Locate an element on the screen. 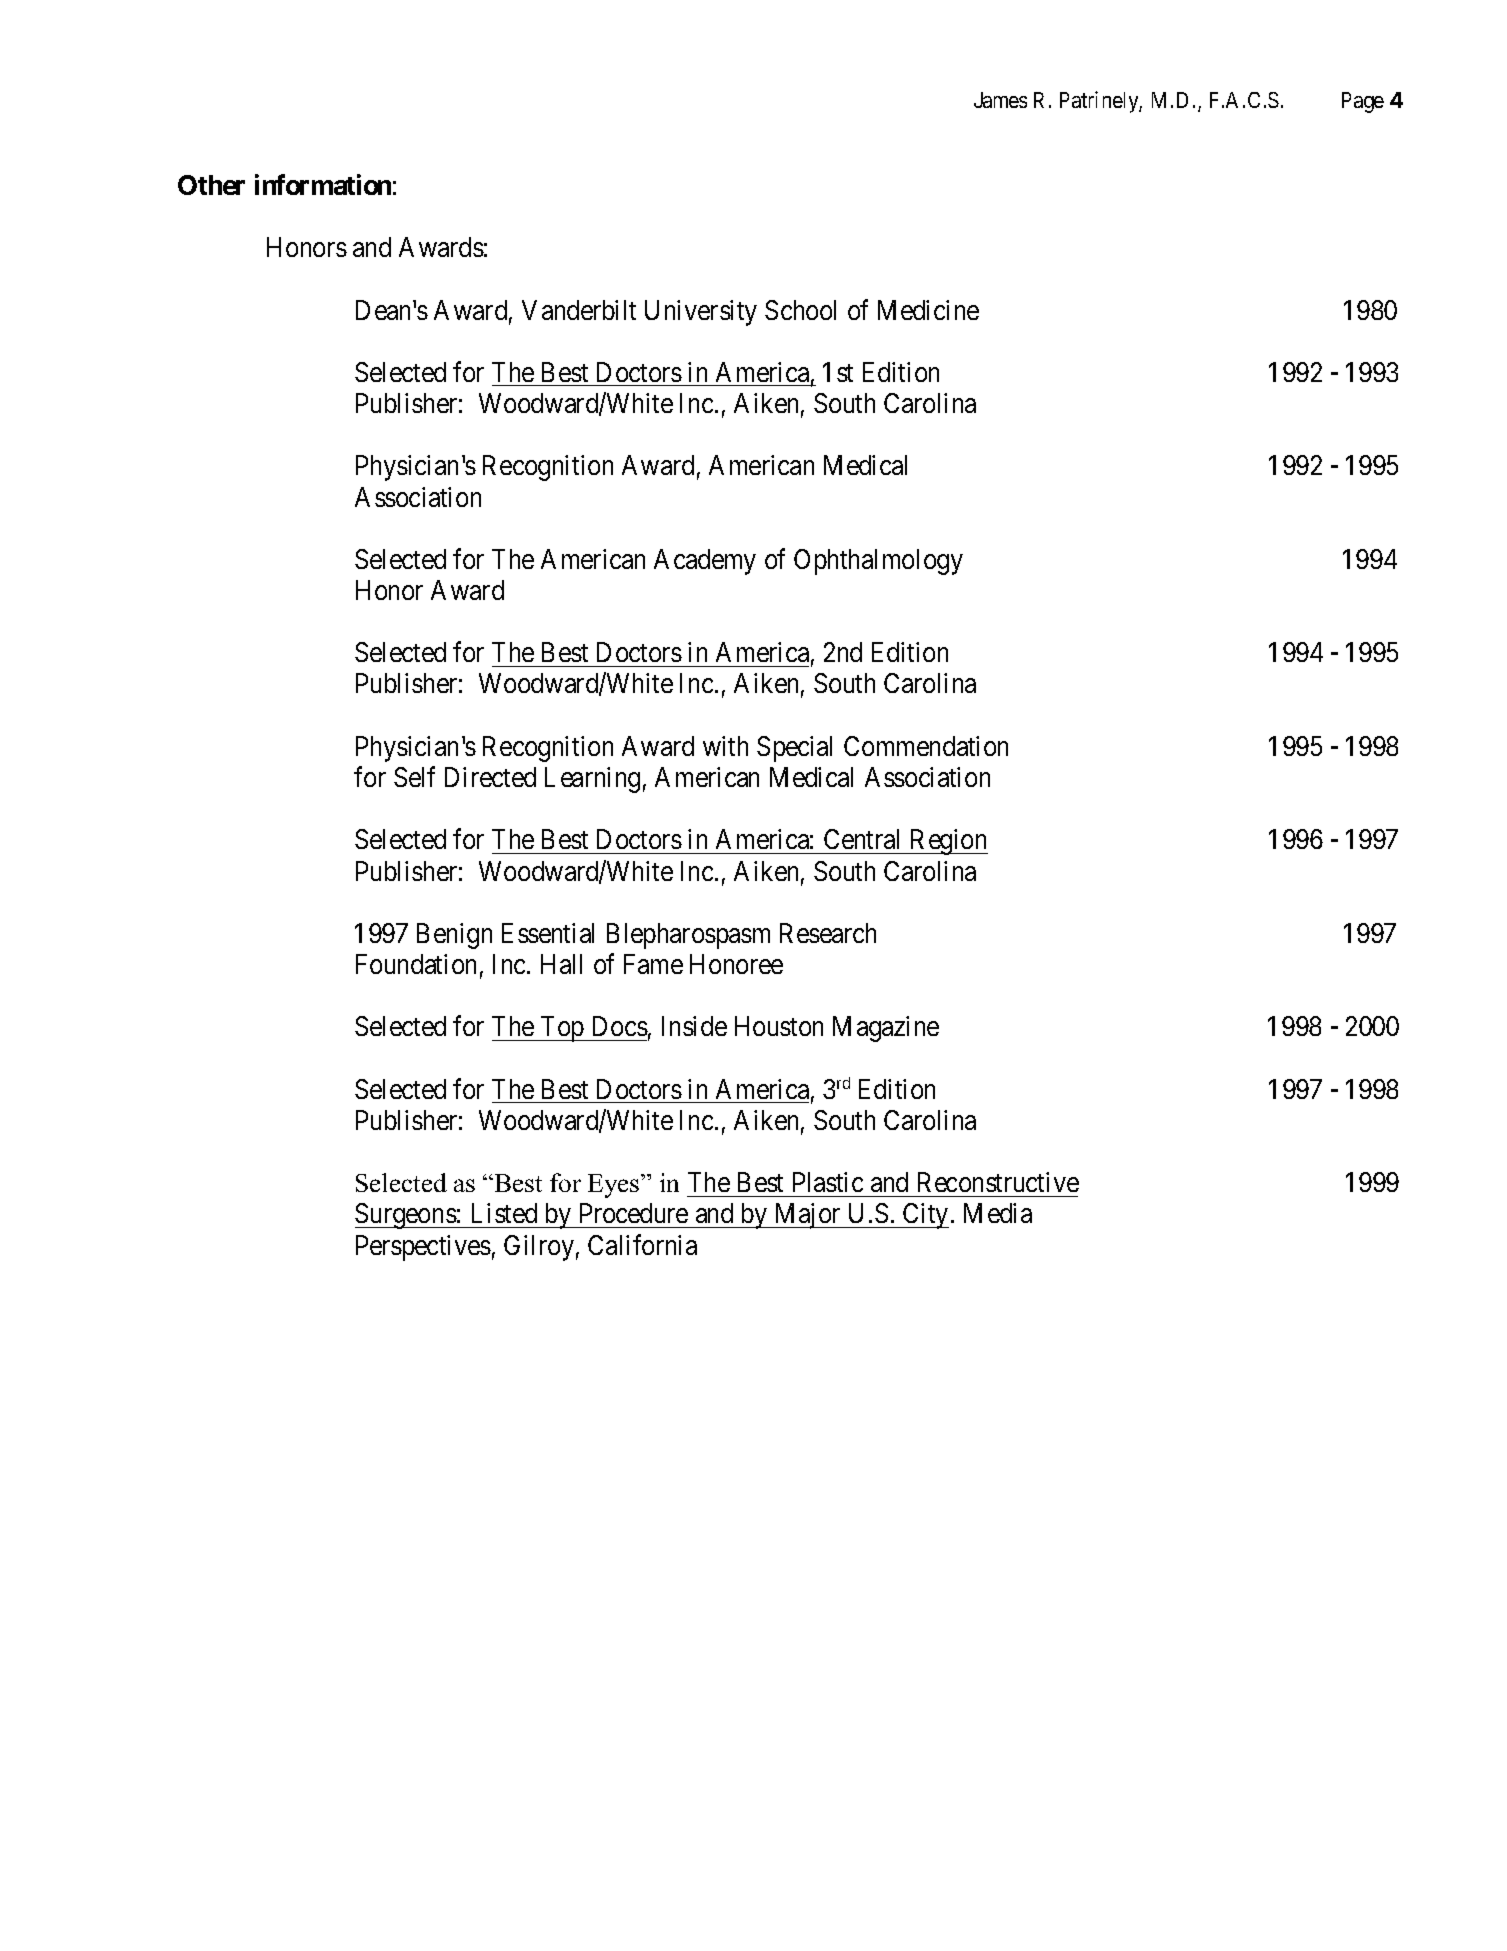  Special is located at coordinates (794, 749).
